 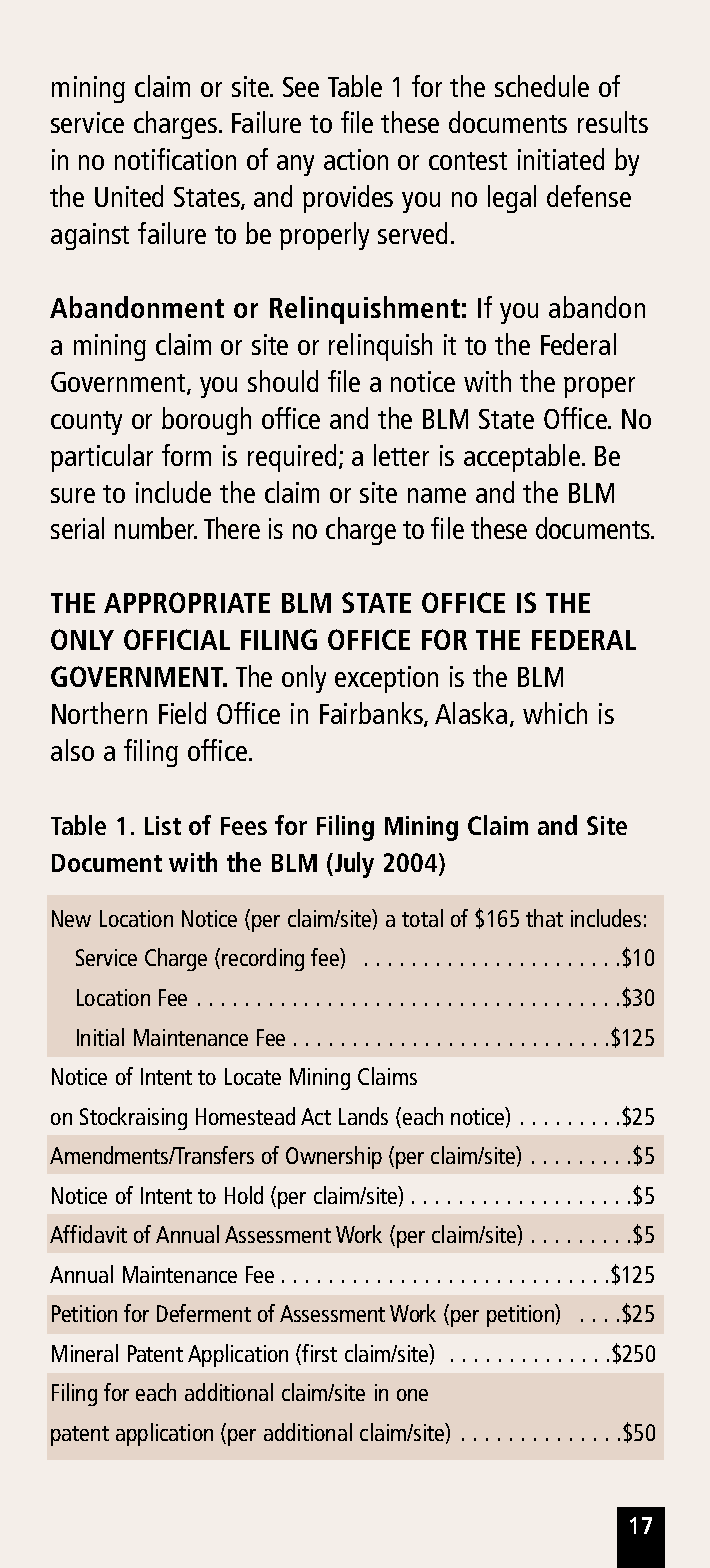 What do you see at coordinates (356, 159) in the screenshot?
I see `action` at bounding box center [356, 159].
